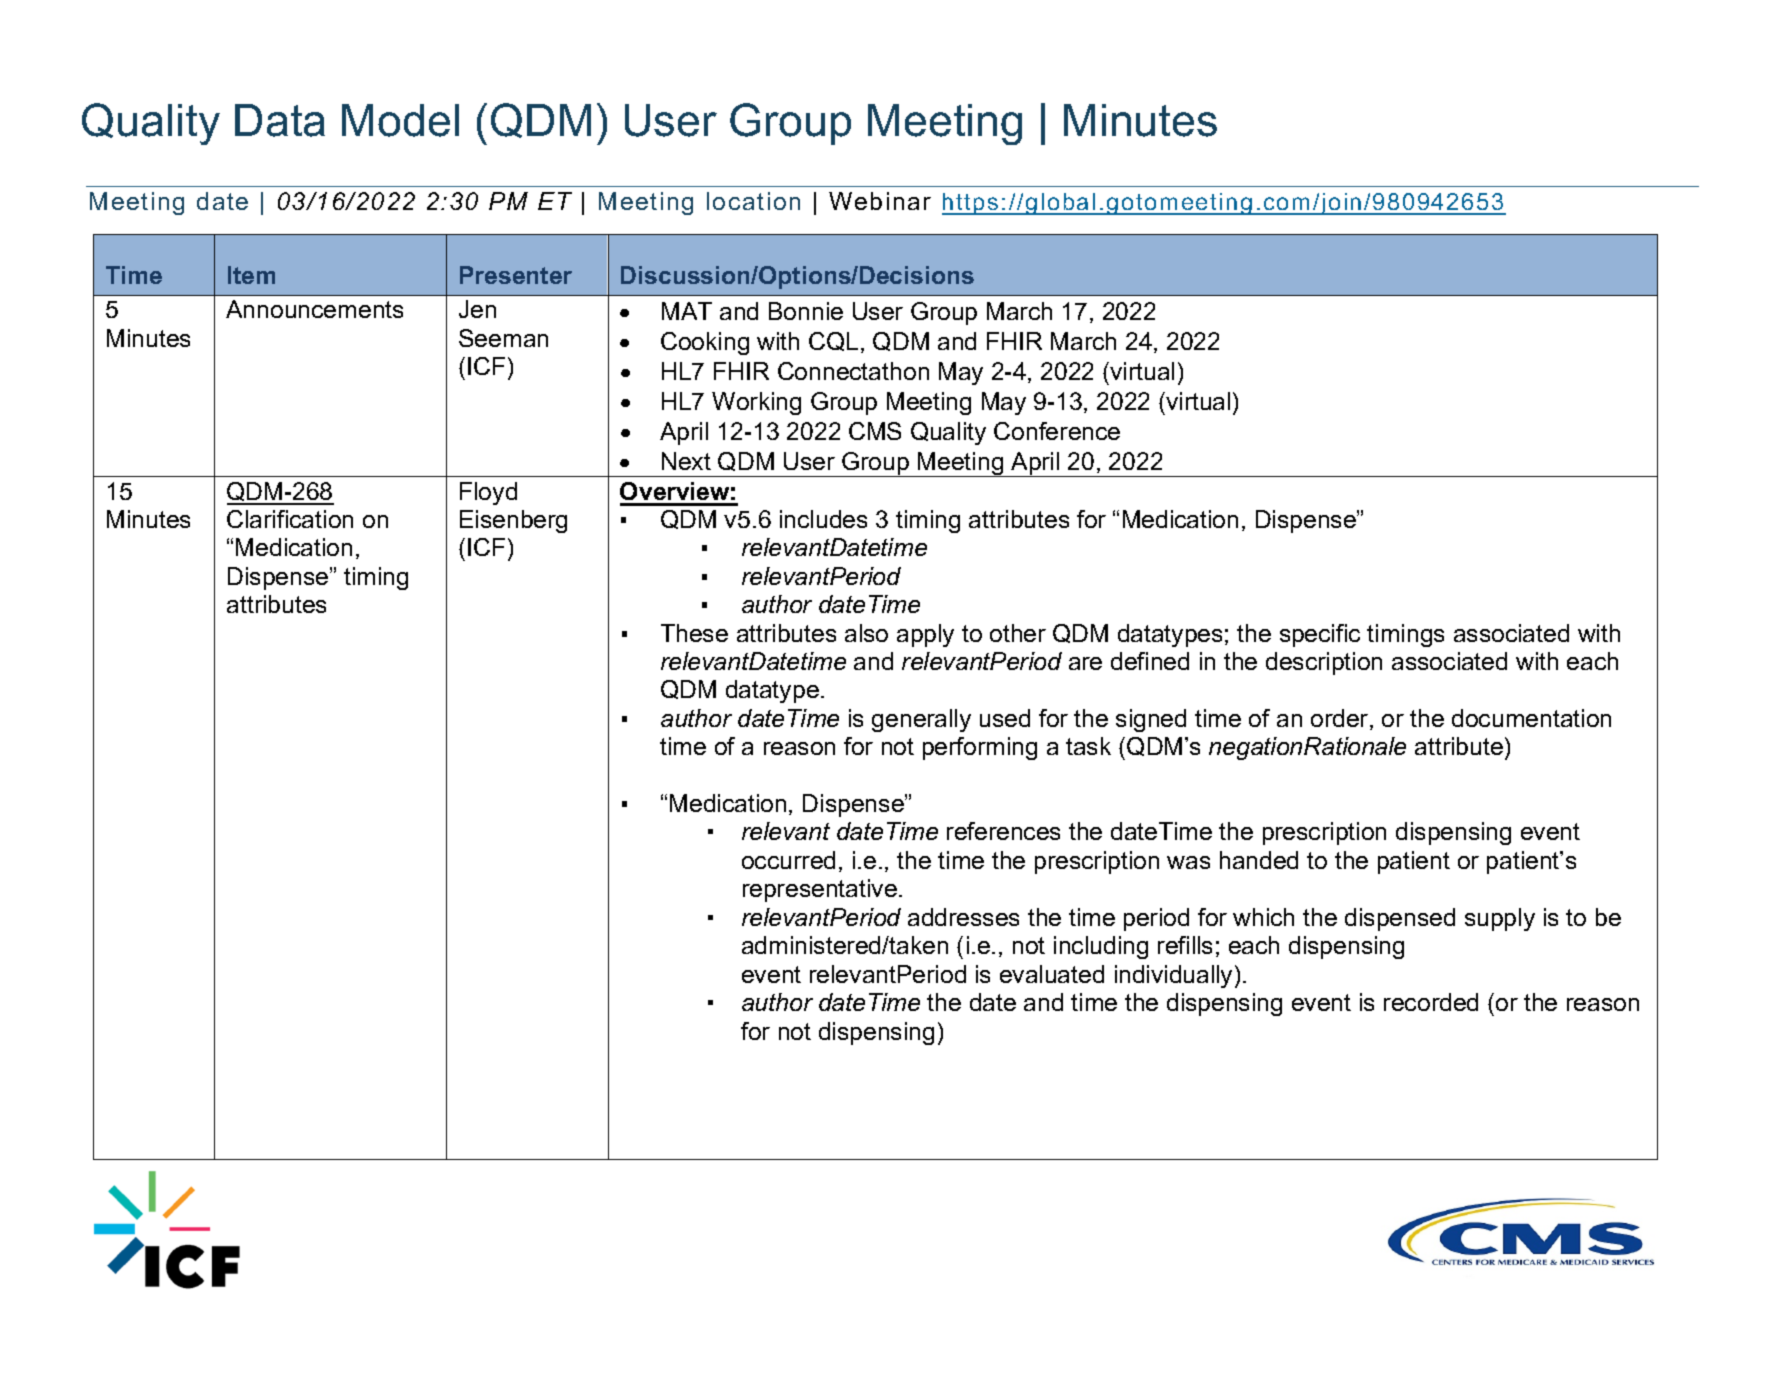  What do you see at coordinates (880, 201) in the document?
I see `Webinar` at bounding box center [880, 201].
